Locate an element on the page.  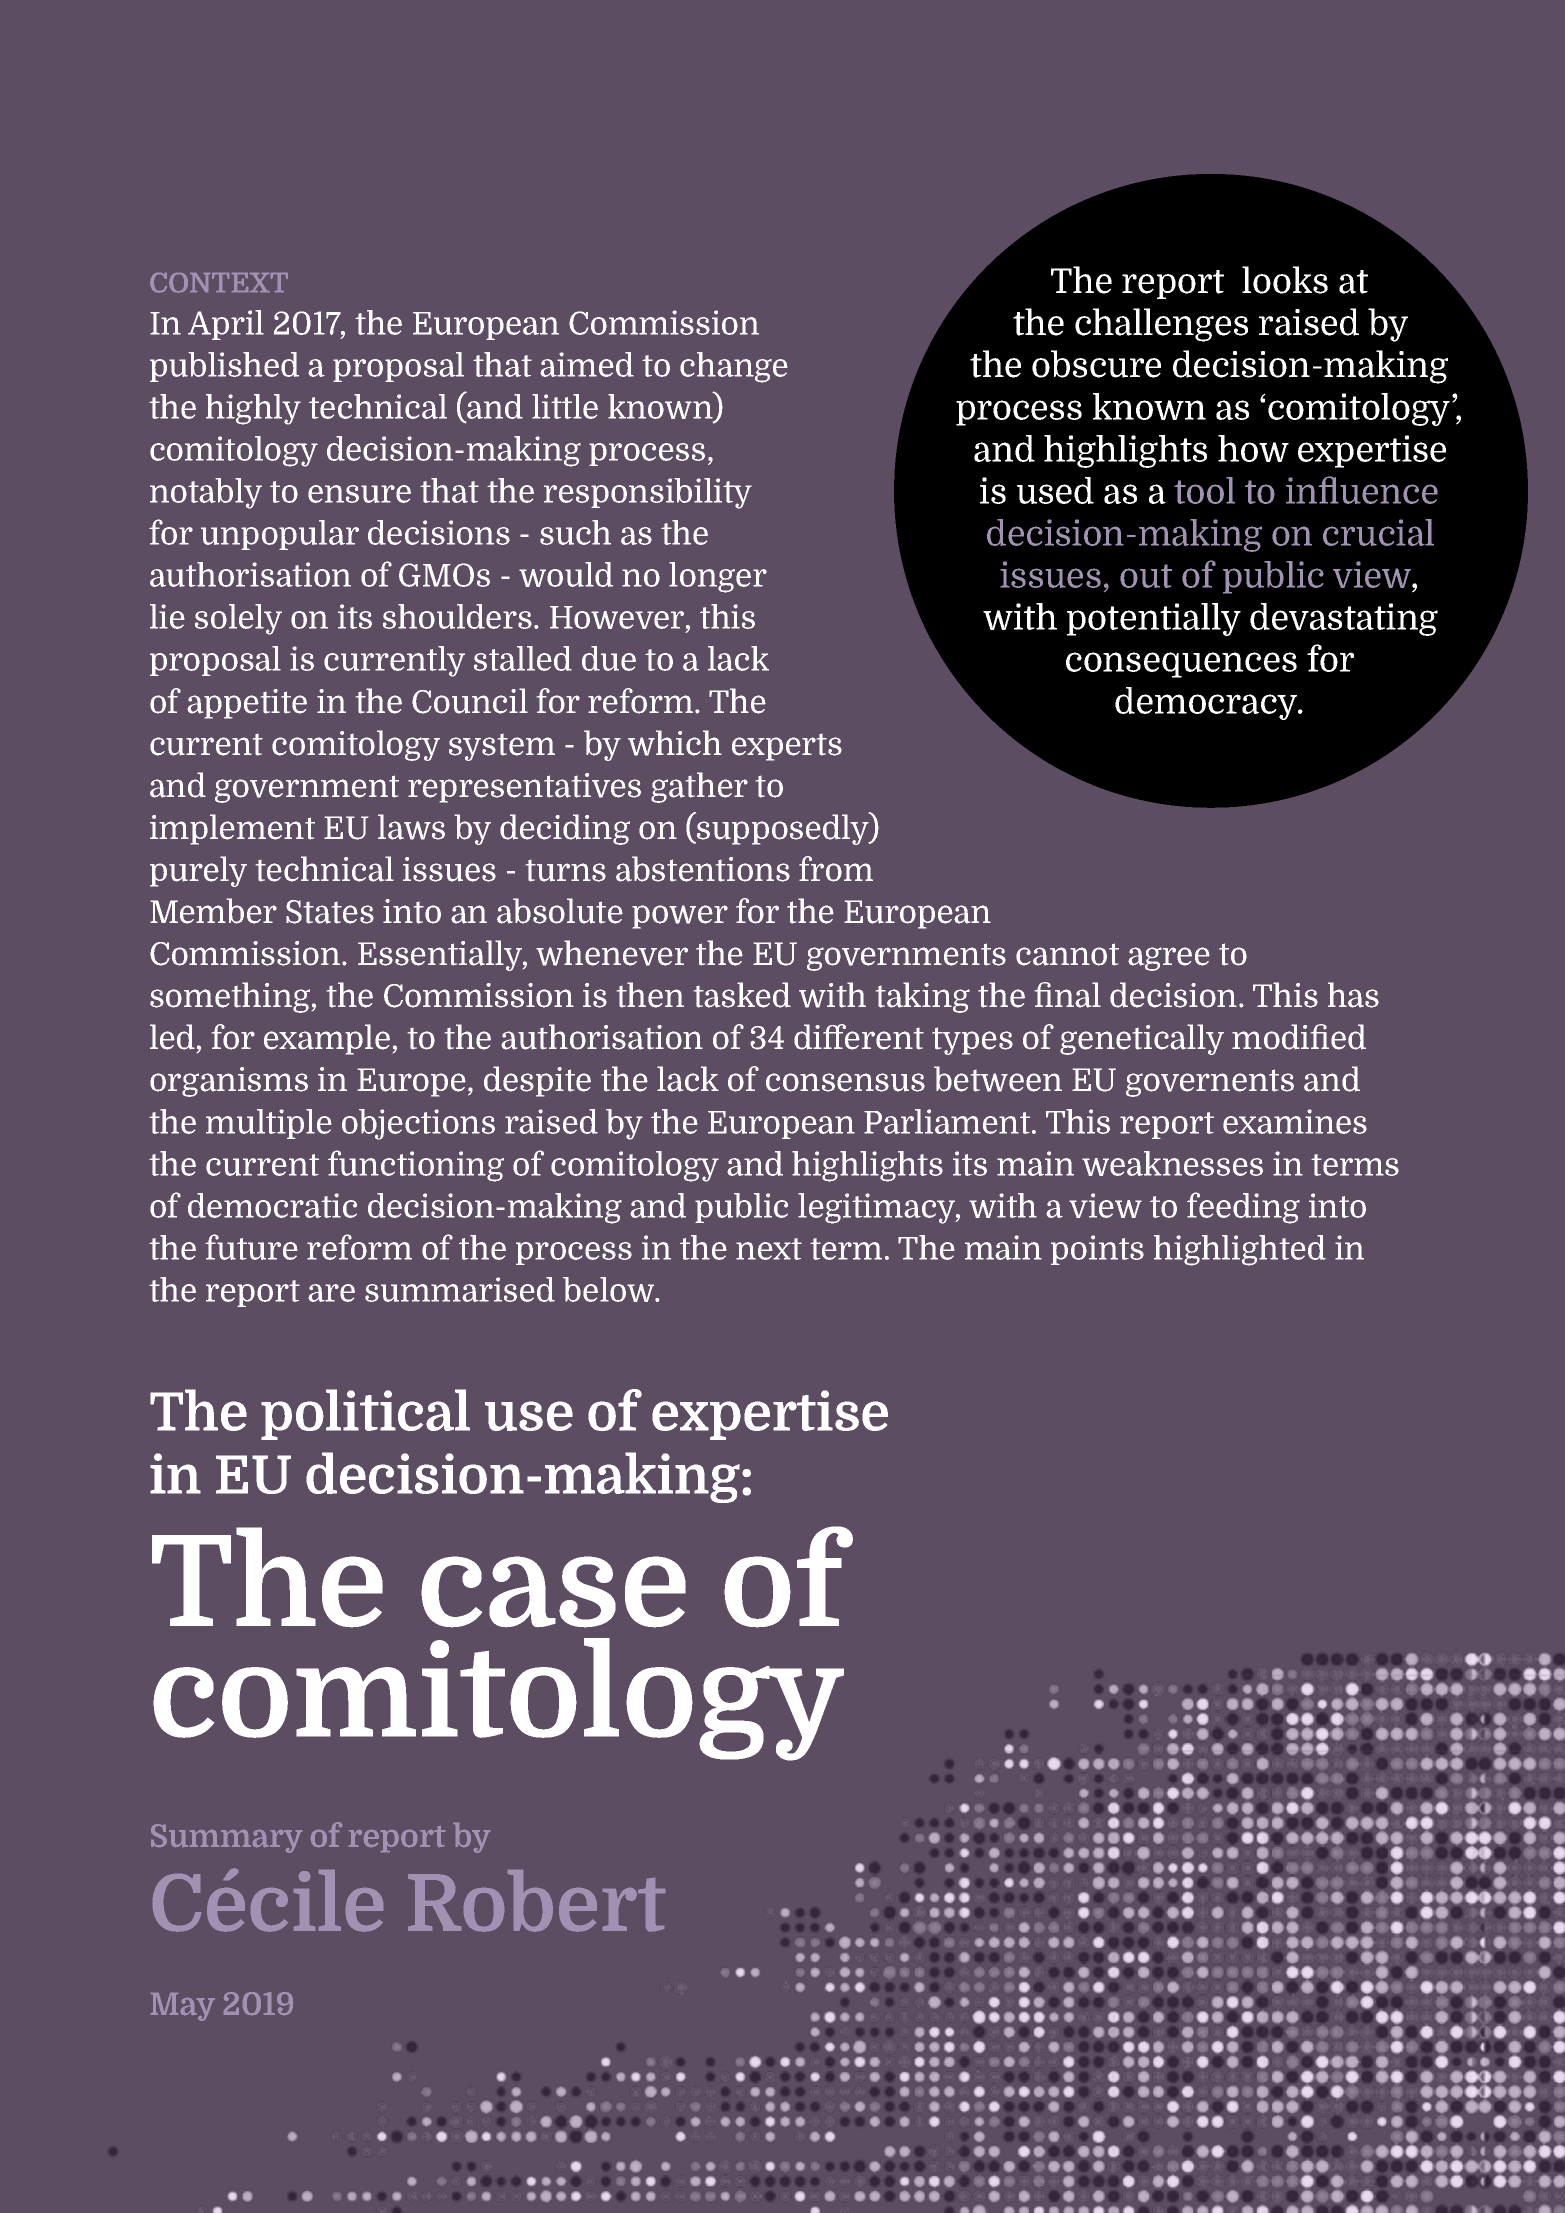
challenges is located at coordinates (1161, 325).
